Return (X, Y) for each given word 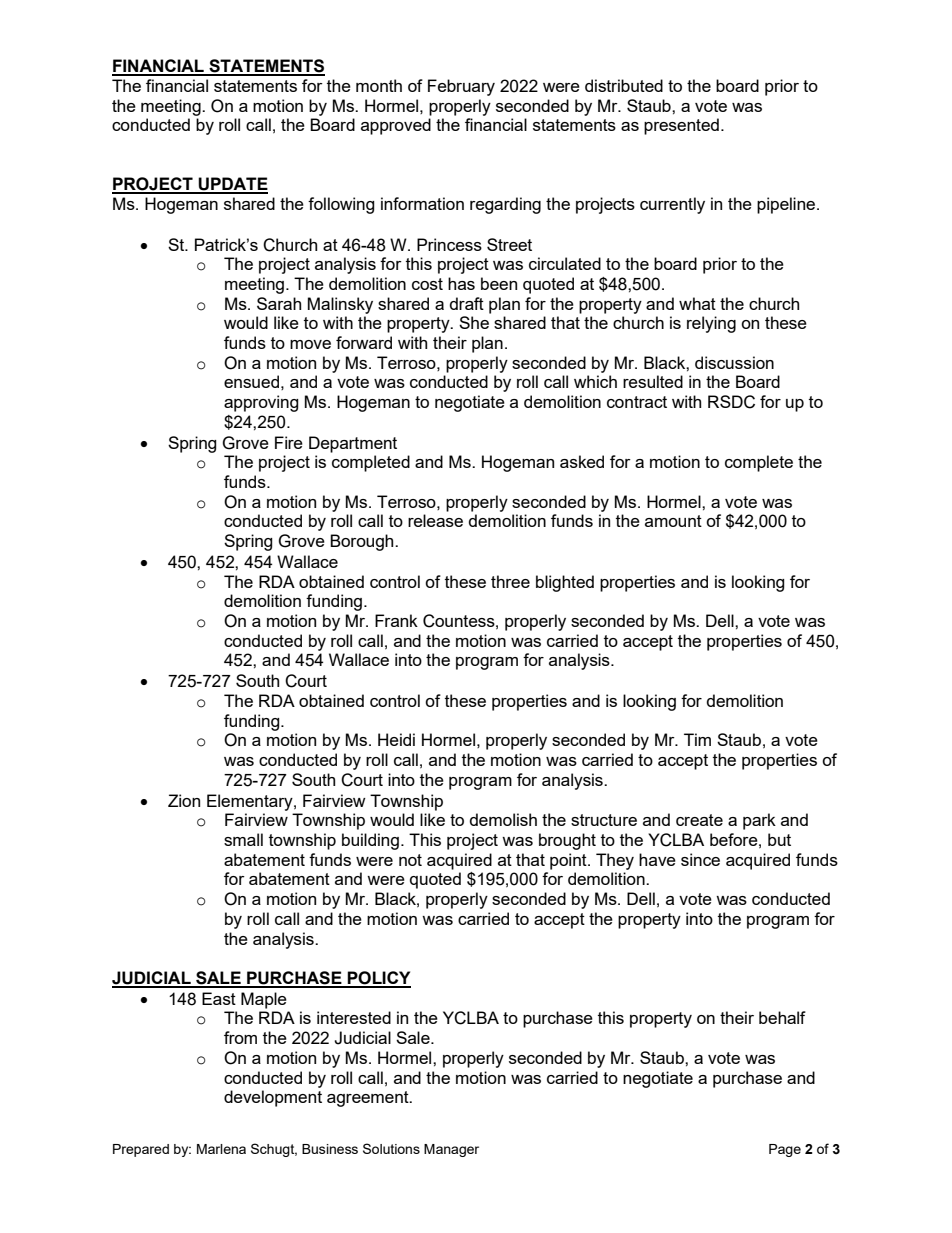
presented (681, 126)
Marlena (221, 1149)
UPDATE (232, 185)
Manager (451, 1150)
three (510, 581)
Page (785, 1150)
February (461, 87)
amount (673, 521)
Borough (363, 542)
